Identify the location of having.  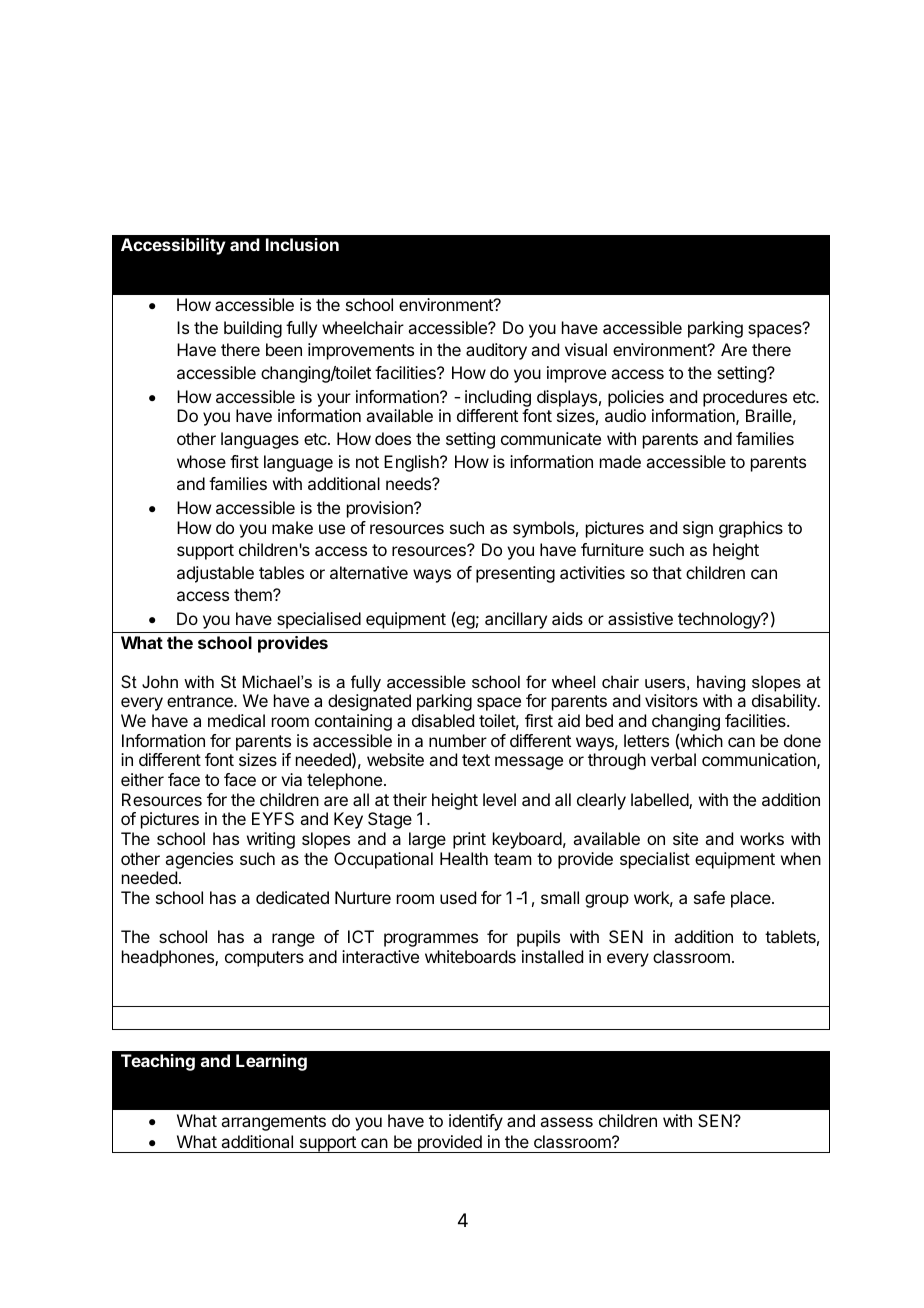
(721, 683).
